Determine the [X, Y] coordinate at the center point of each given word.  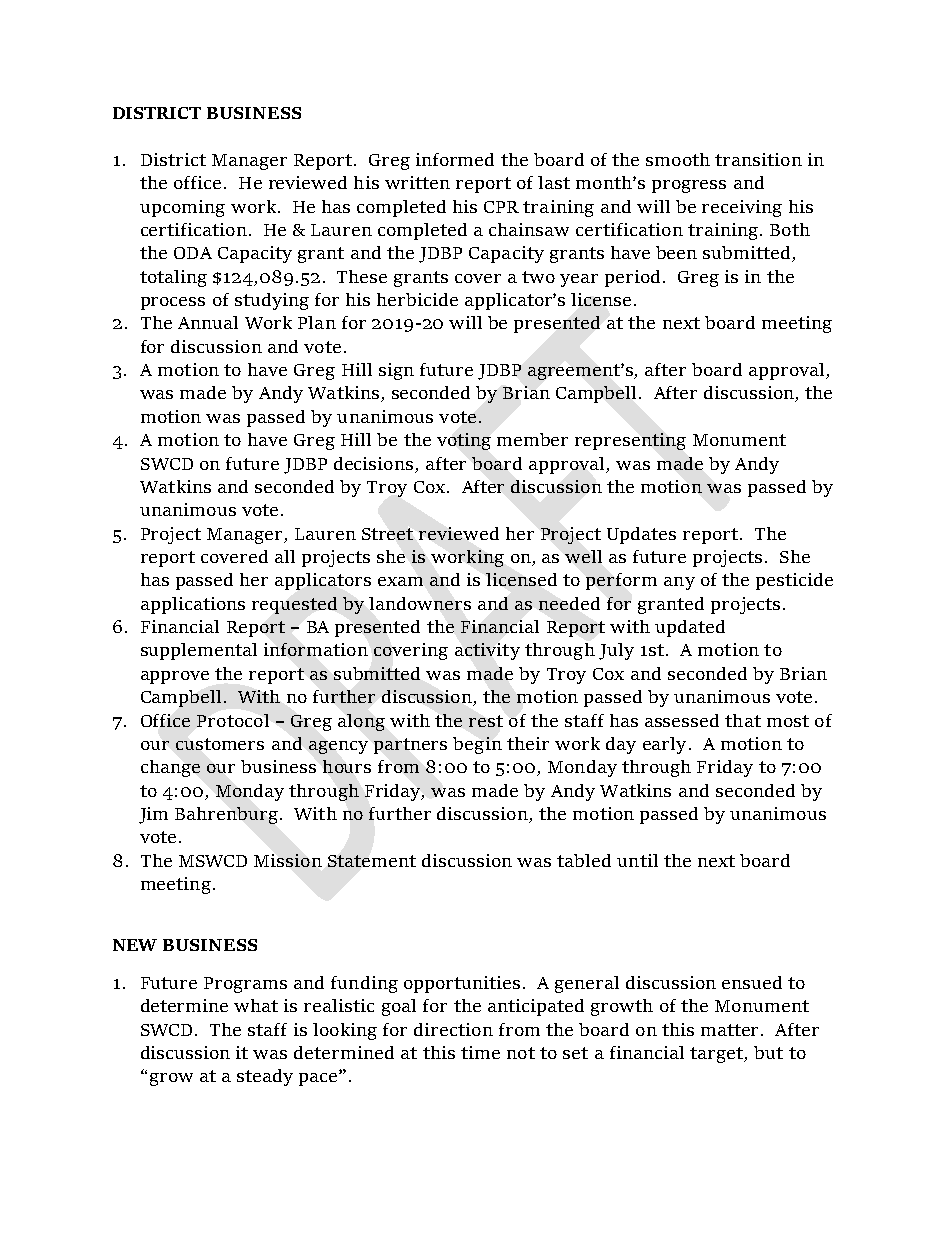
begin [477, 745]
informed [455, 159]
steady [265, 1077]
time [480, 1052]
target [718, 1055]
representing [630, 441]
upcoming [182, 208]
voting [464, 441]
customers [220, 744]
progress [689, 186]
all [285, 556]
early [664, 745]
